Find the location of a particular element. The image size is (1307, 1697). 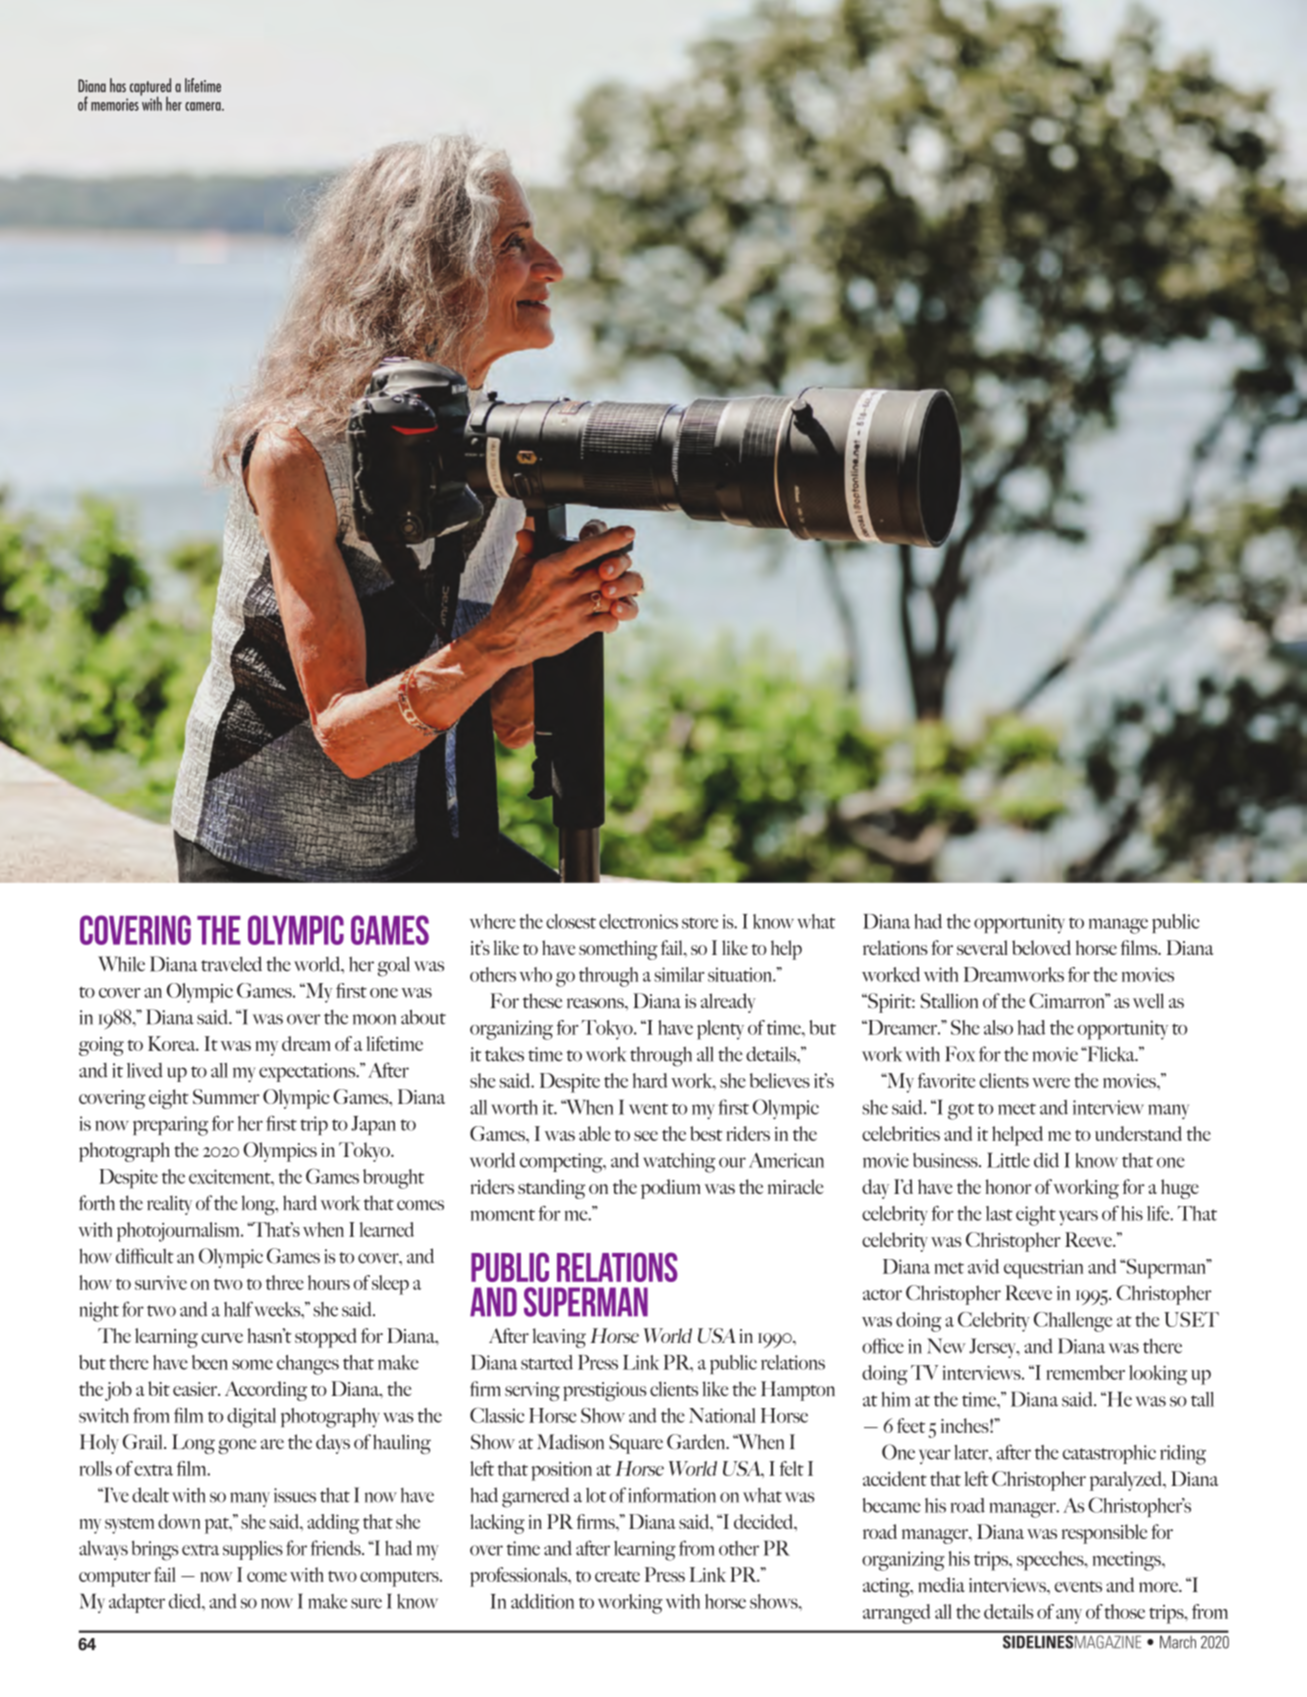

several is located at coordinates (982, 947).
